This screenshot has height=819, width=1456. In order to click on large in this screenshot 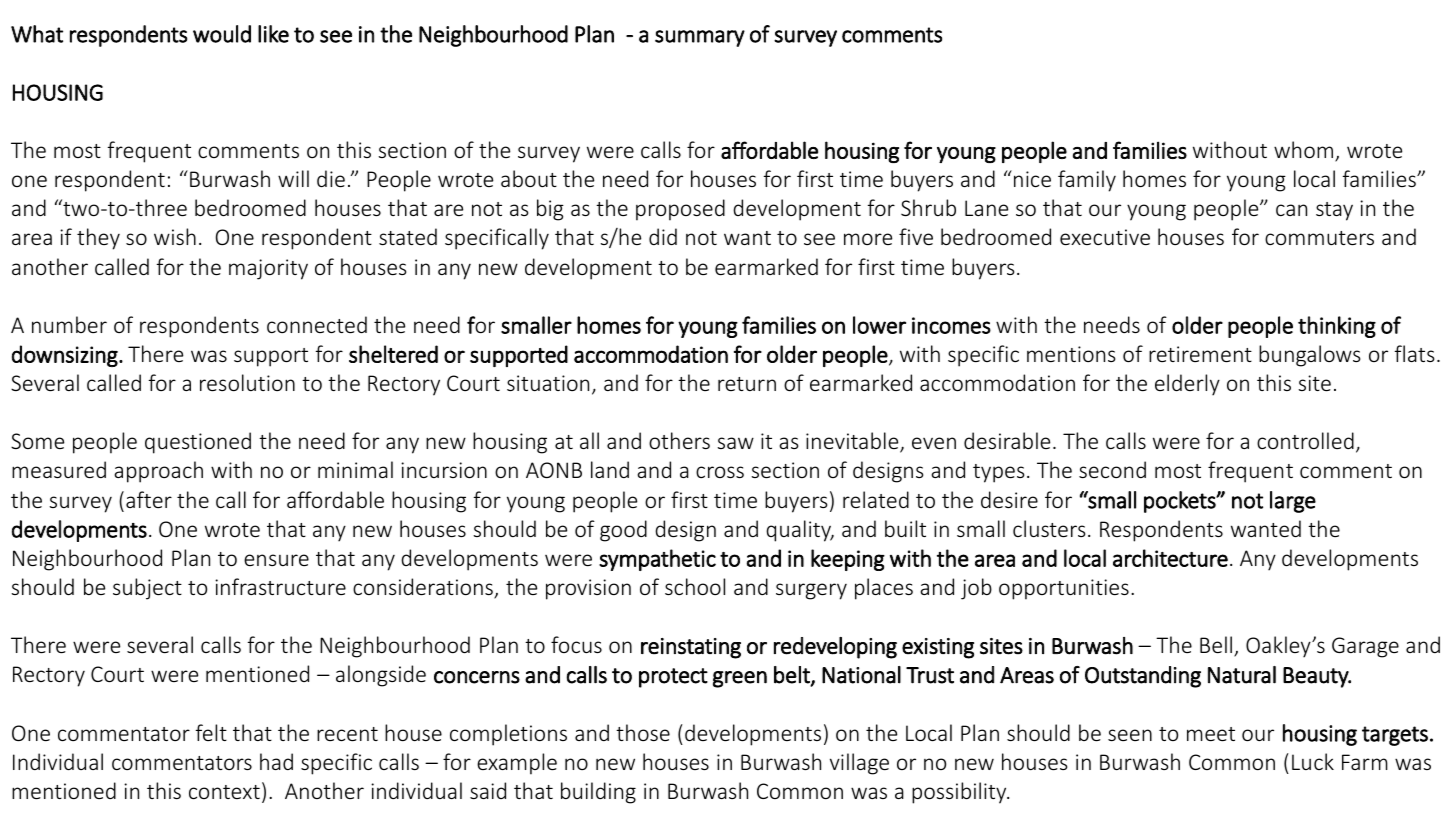, I will do `click(1293, 502)`.
